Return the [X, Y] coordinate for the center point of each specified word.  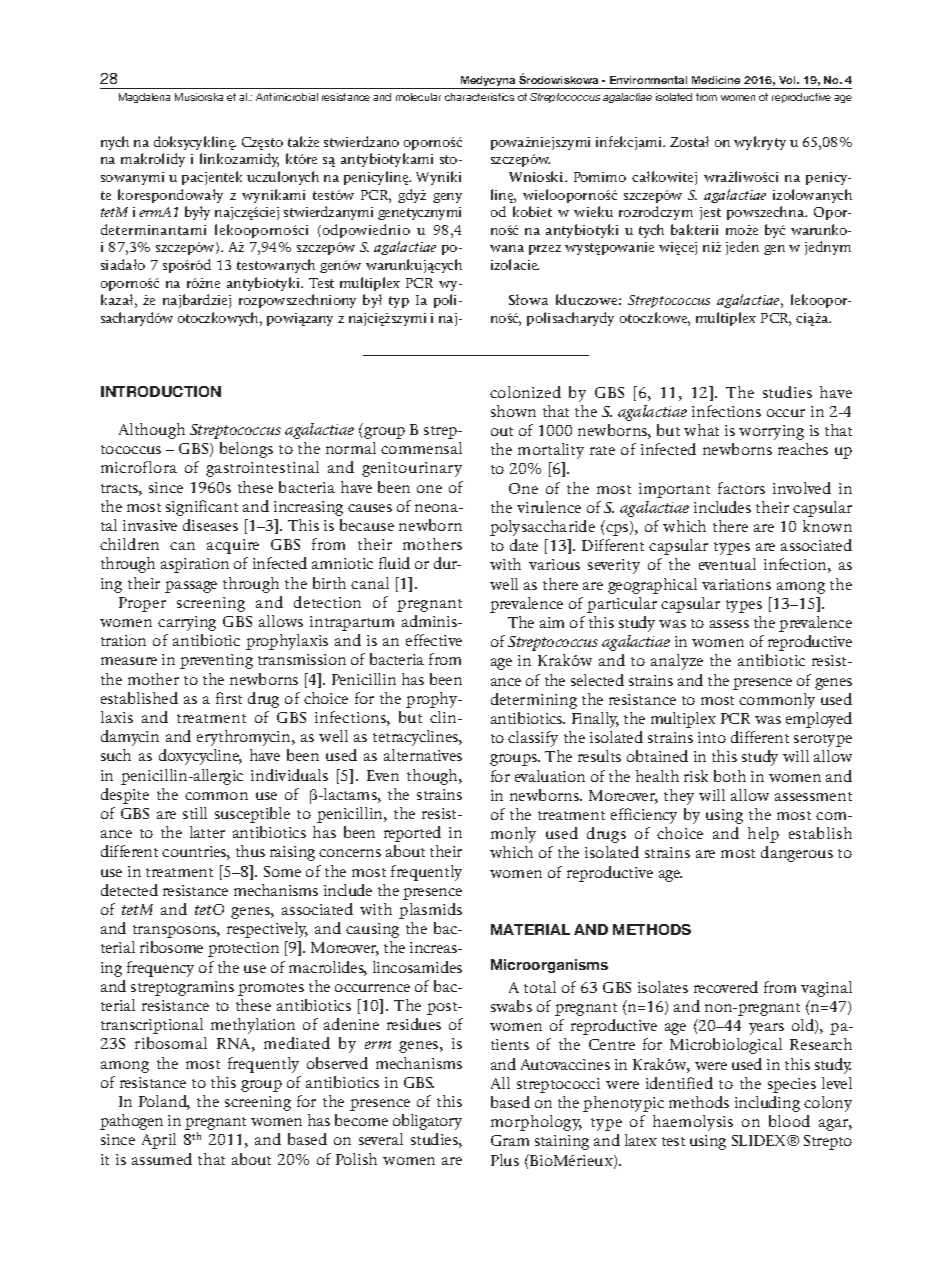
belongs [246, 450]
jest [710, 213]
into [712, 737]
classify [533, 739]
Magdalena [144, 98]
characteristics [479, 97]
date [524, 545]
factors [741, 488]
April [159, 1141]
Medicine [716, 80]
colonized [525, 392]
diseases [210, 525]
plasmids [430, 911]
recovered [726, 987]
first [229, 698]
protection [243, 949]
